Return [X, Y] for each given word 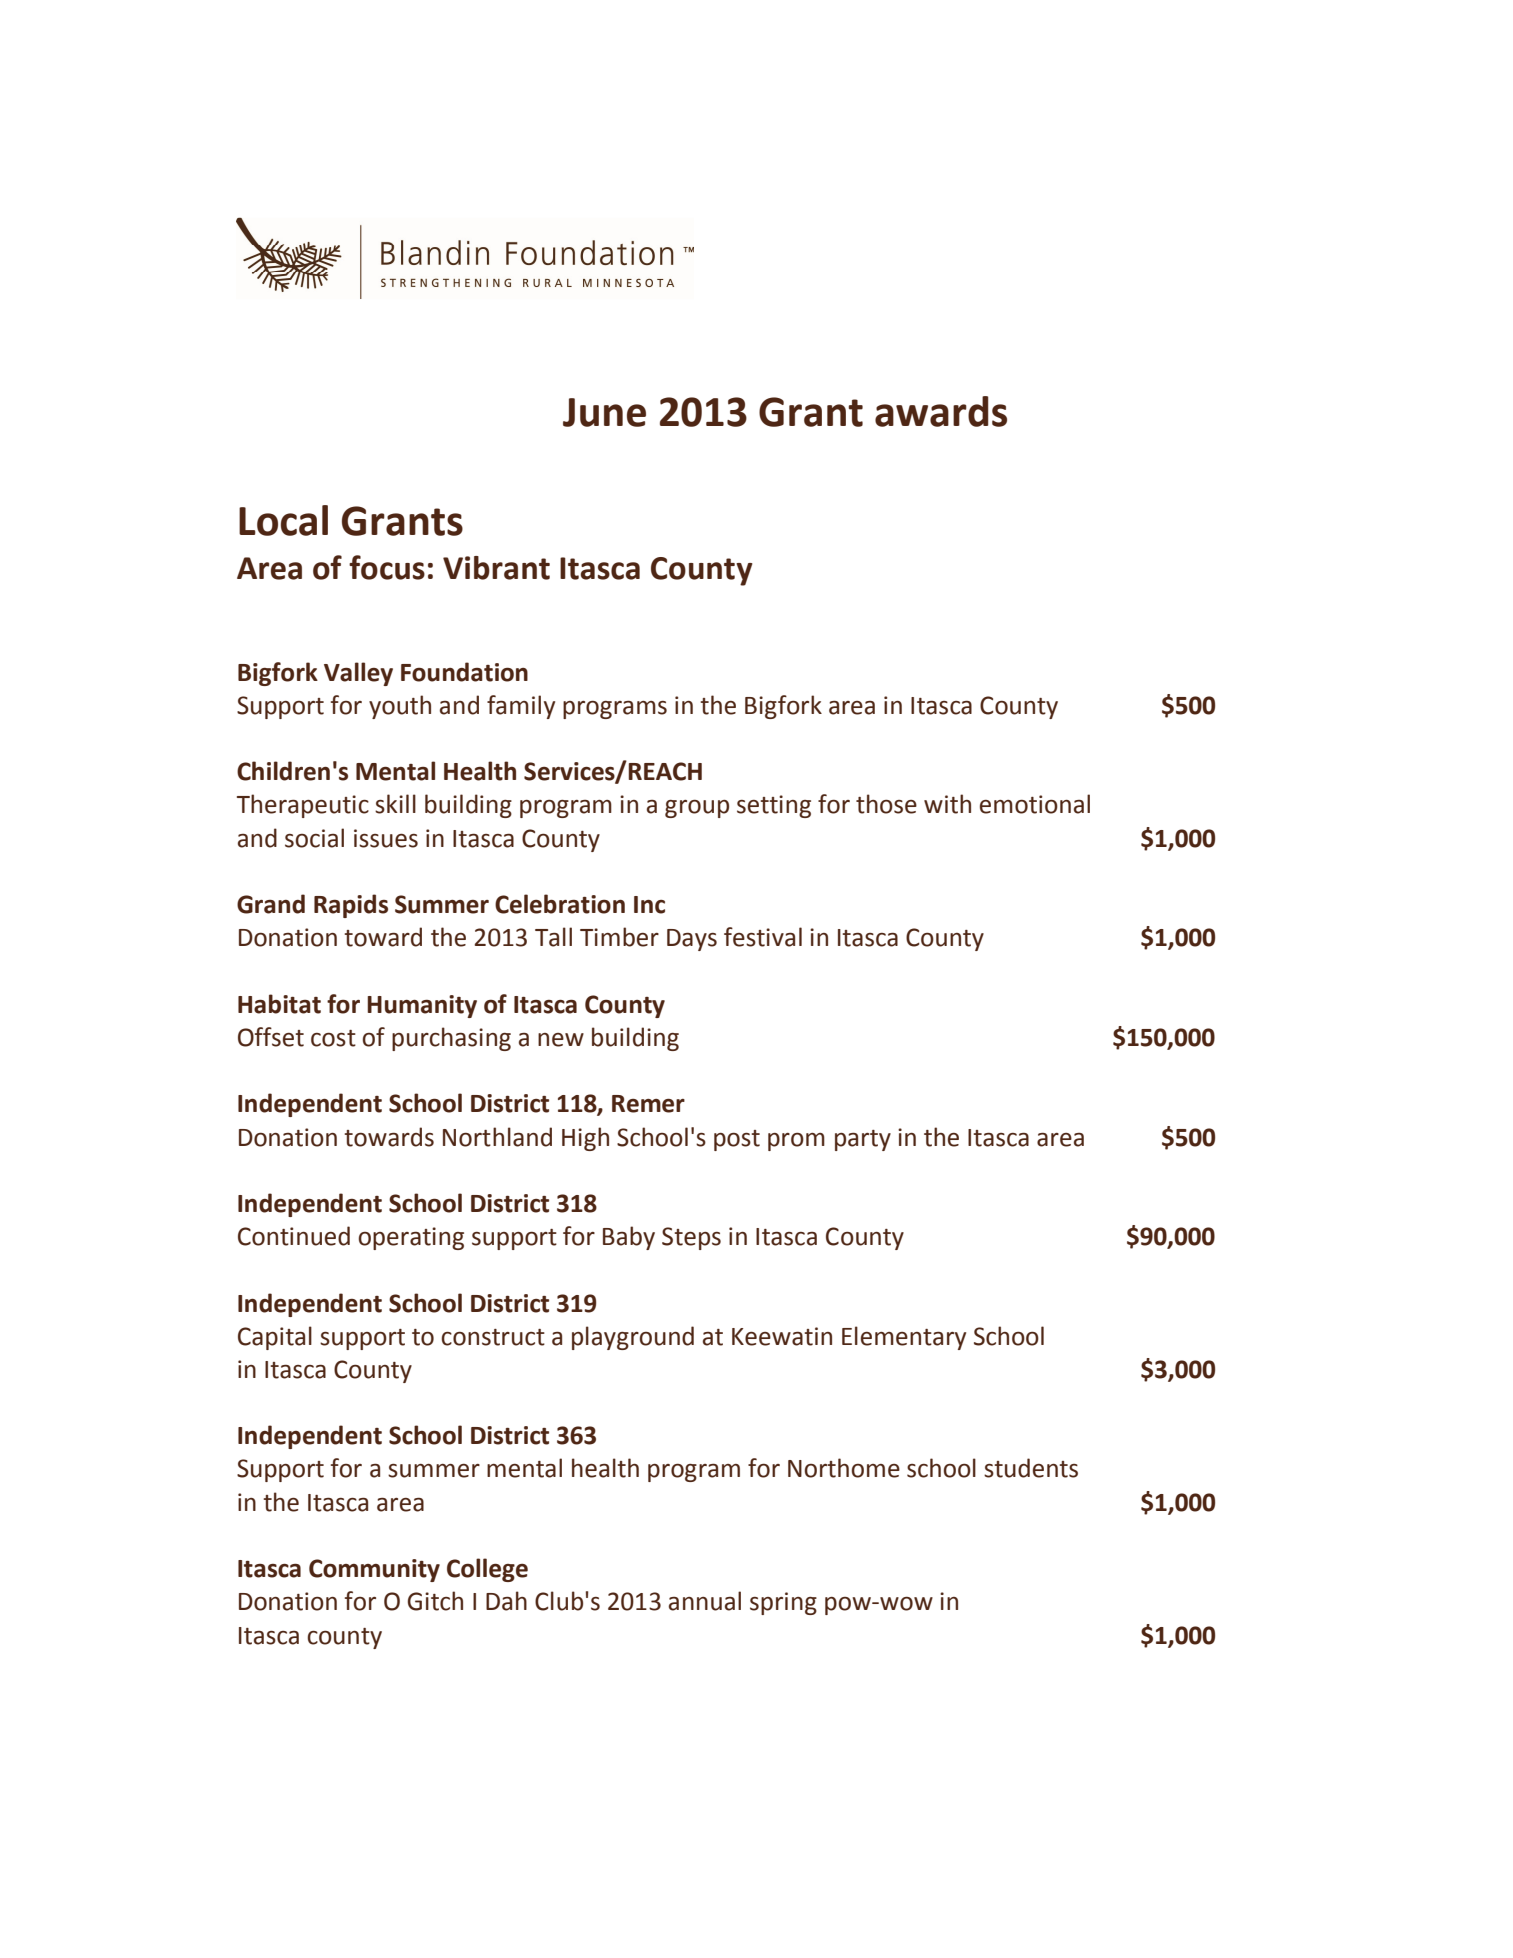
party [863, 1140]
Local [283, 520]
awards [941, 411]
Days [692, 940]
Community [374, 1570]
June [604, 412]
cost [333, 1038]
